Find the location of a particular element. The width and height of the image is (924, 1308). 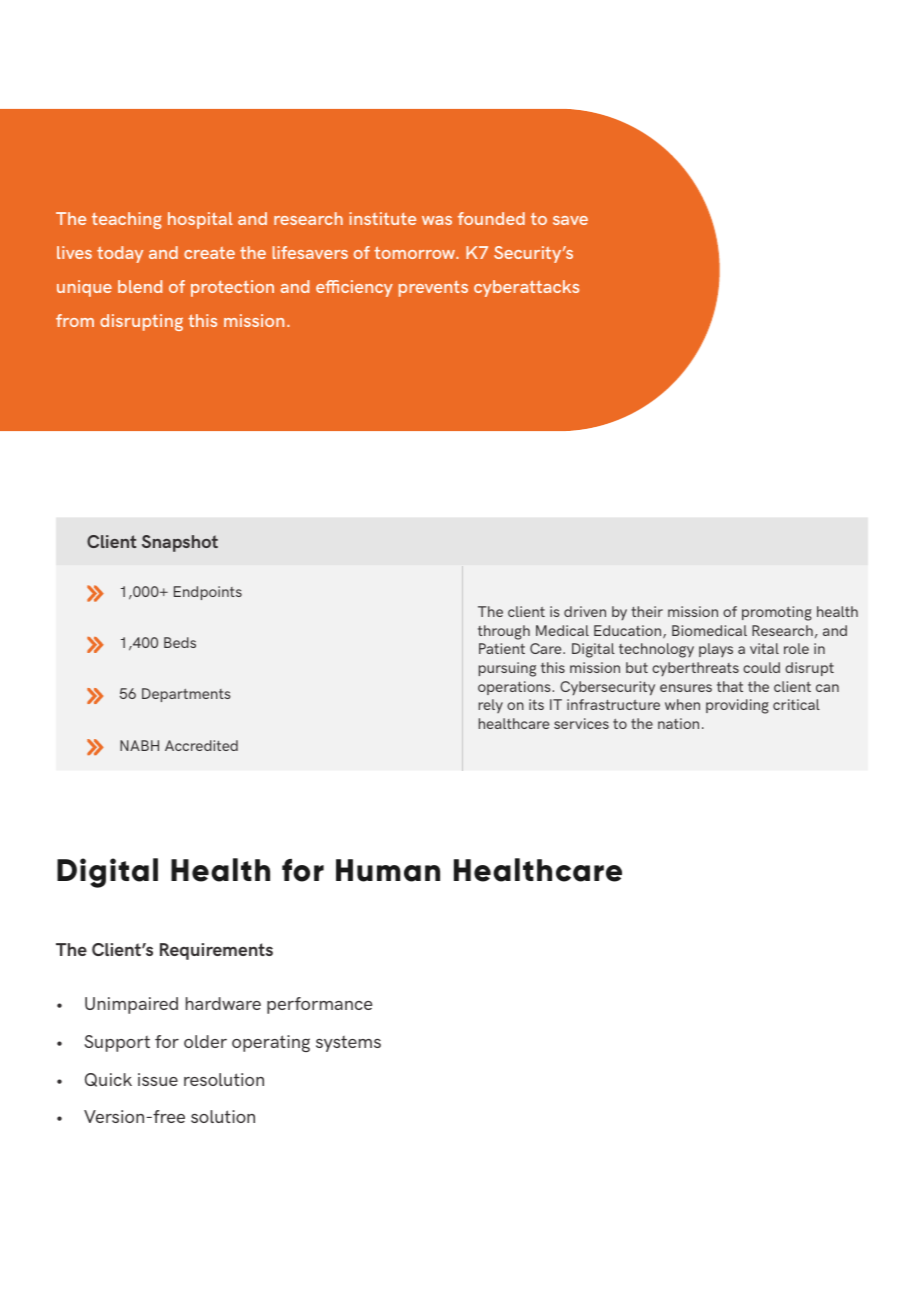

tomorrow is located at coordinates (416, 252).
